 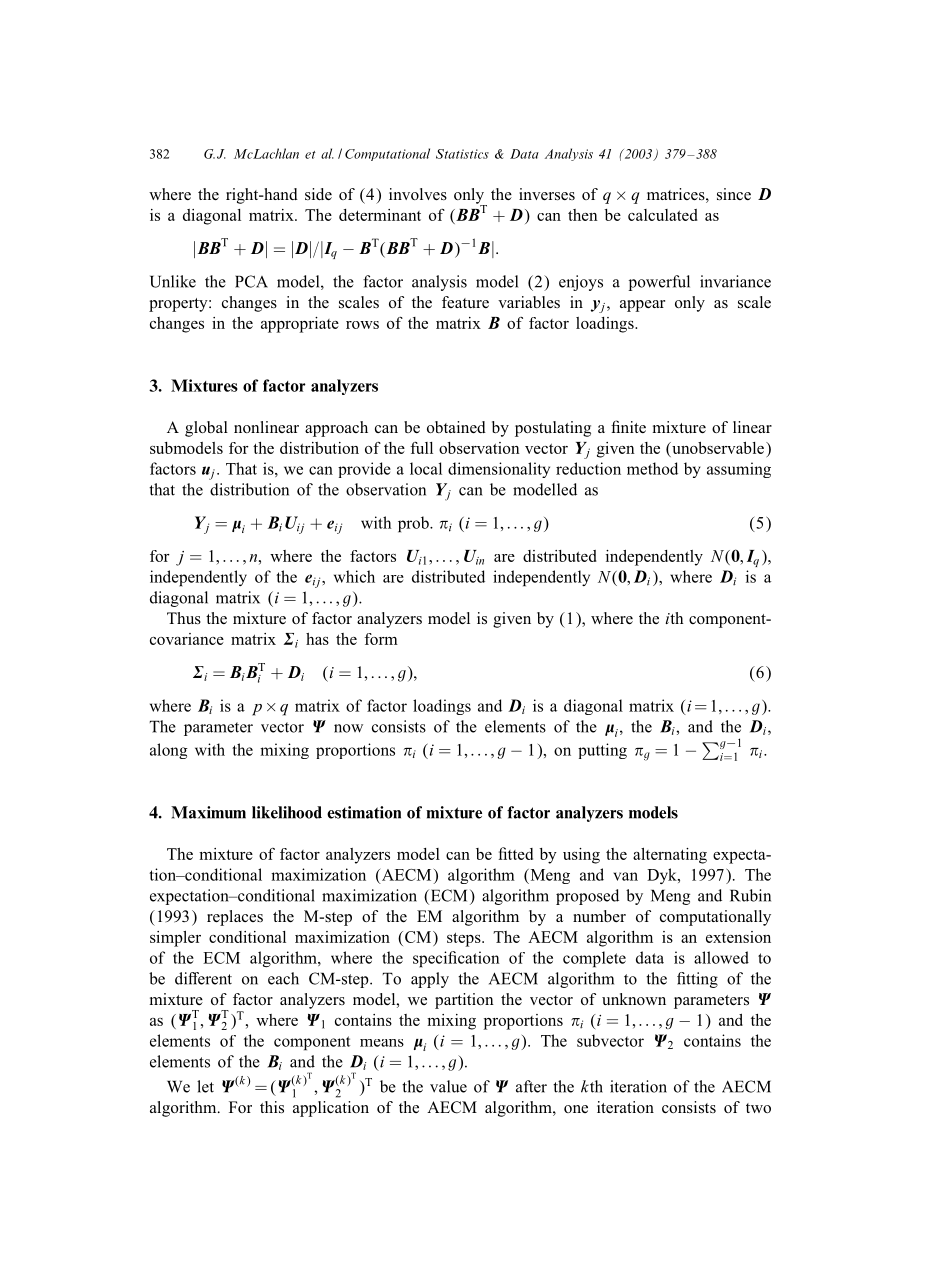 I want to click on calculated, so click(x=663, y=215).
